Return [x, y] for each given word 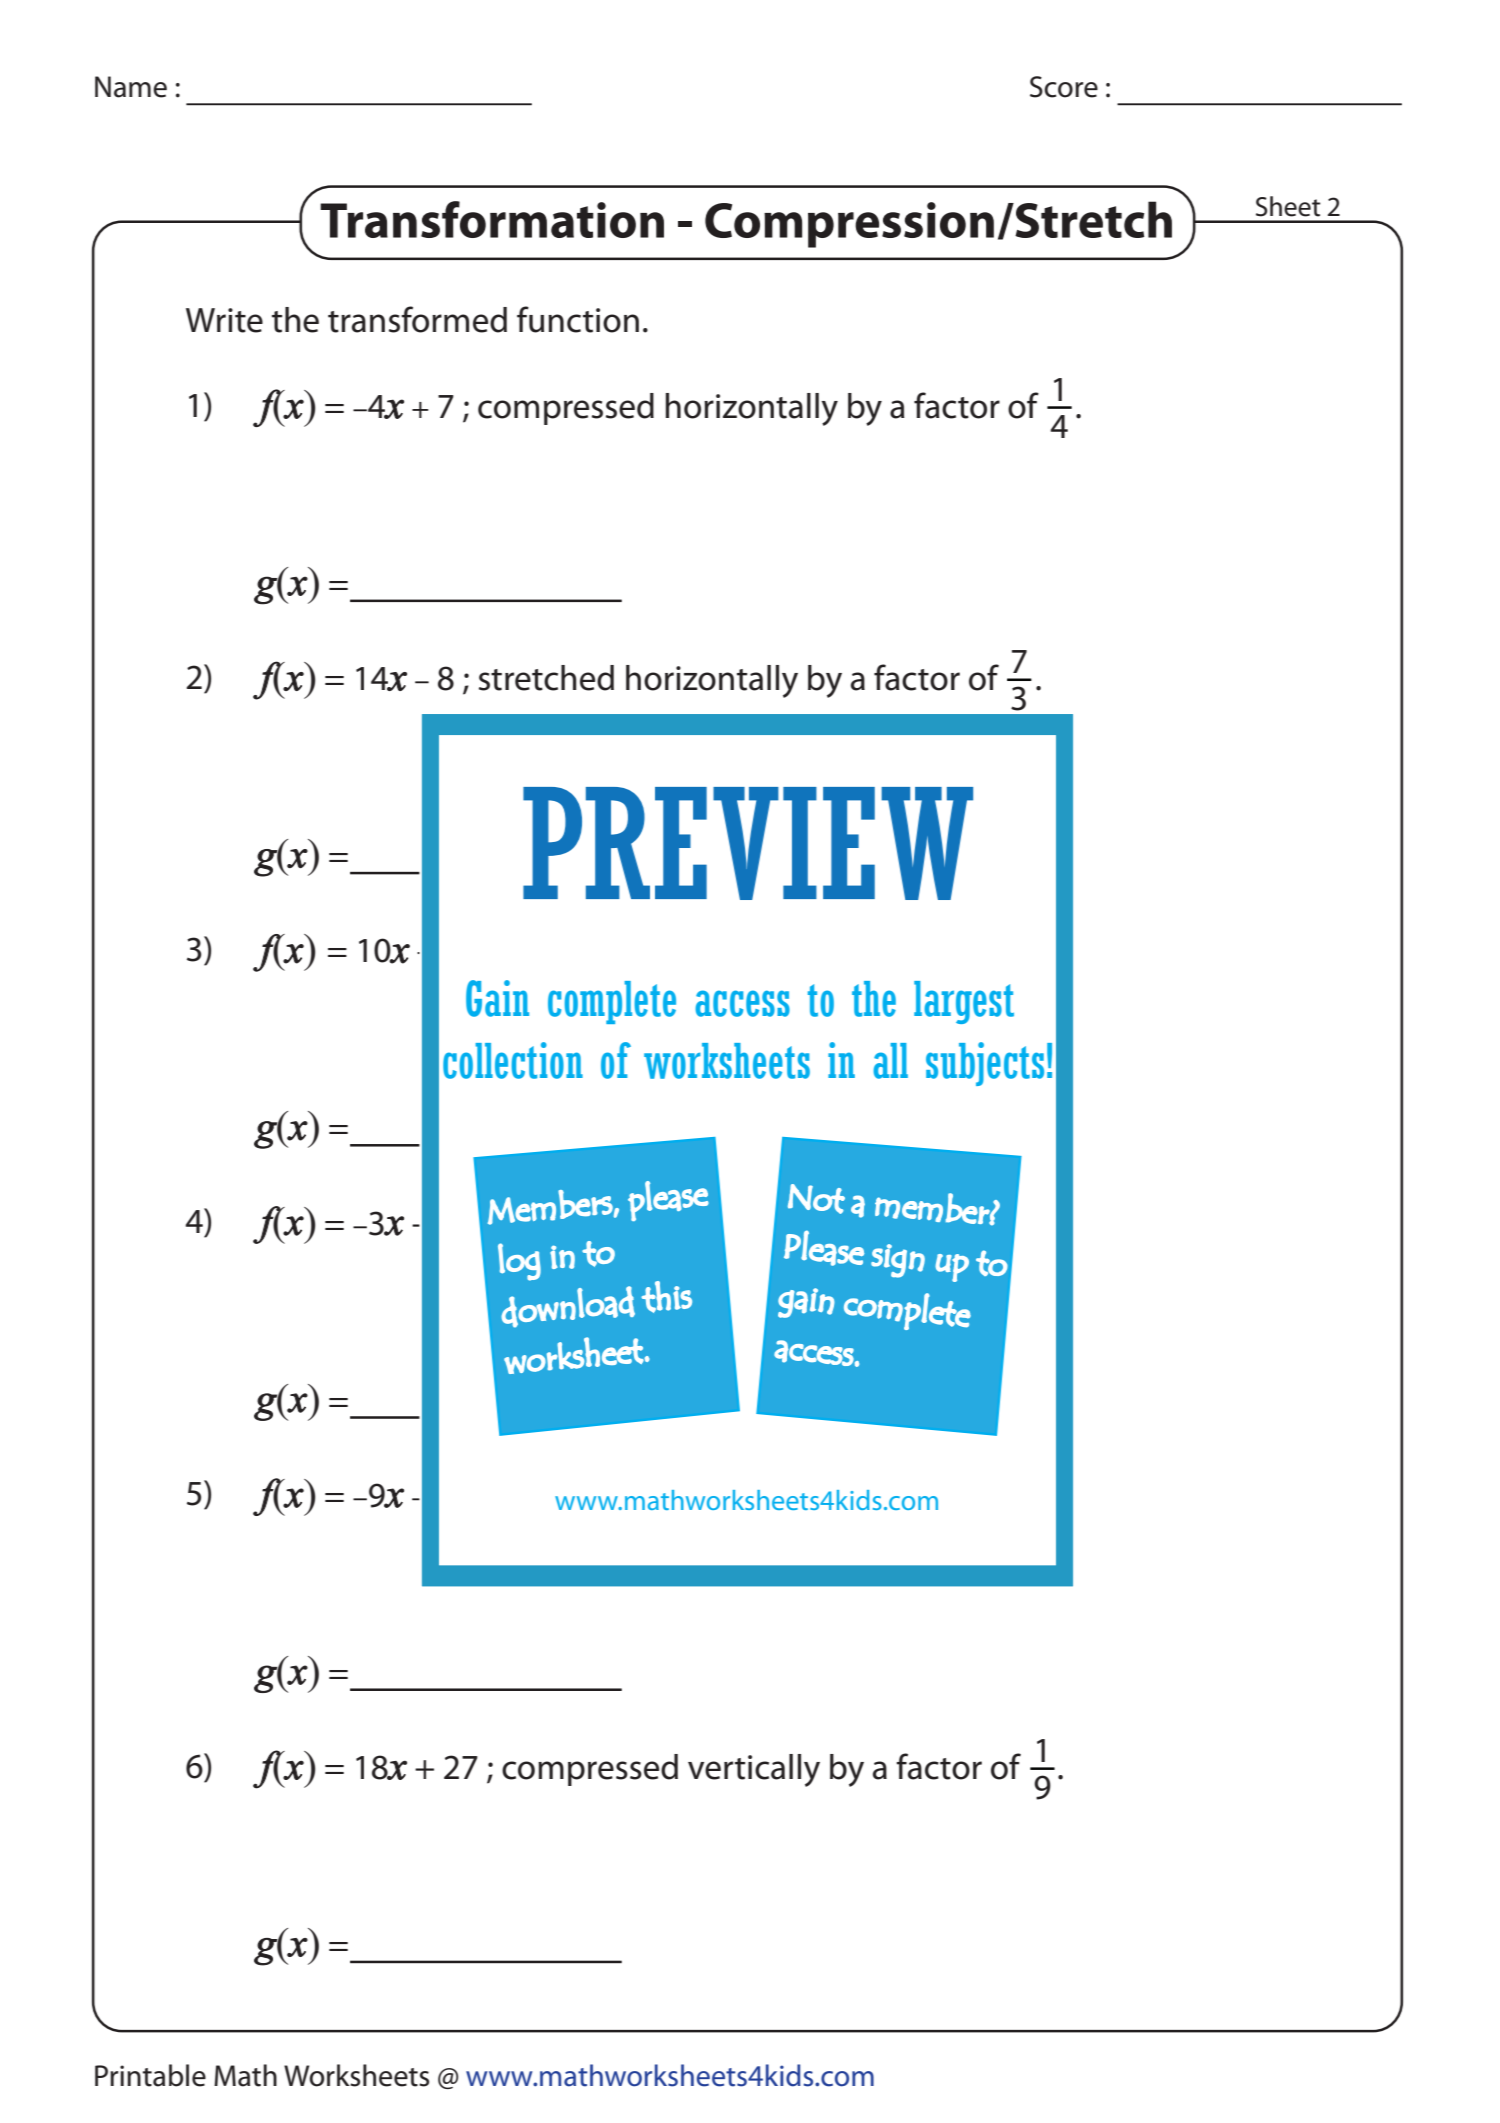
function [578, 319]
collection [513, 1060]
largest [964, 1002]
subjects [985, 1064]
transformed [417, 319]
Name [131, 87]
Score [1064, 87]
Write [224, 320]
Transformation [492, 219]
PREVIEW [748, 843]
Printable [150, 2075]
